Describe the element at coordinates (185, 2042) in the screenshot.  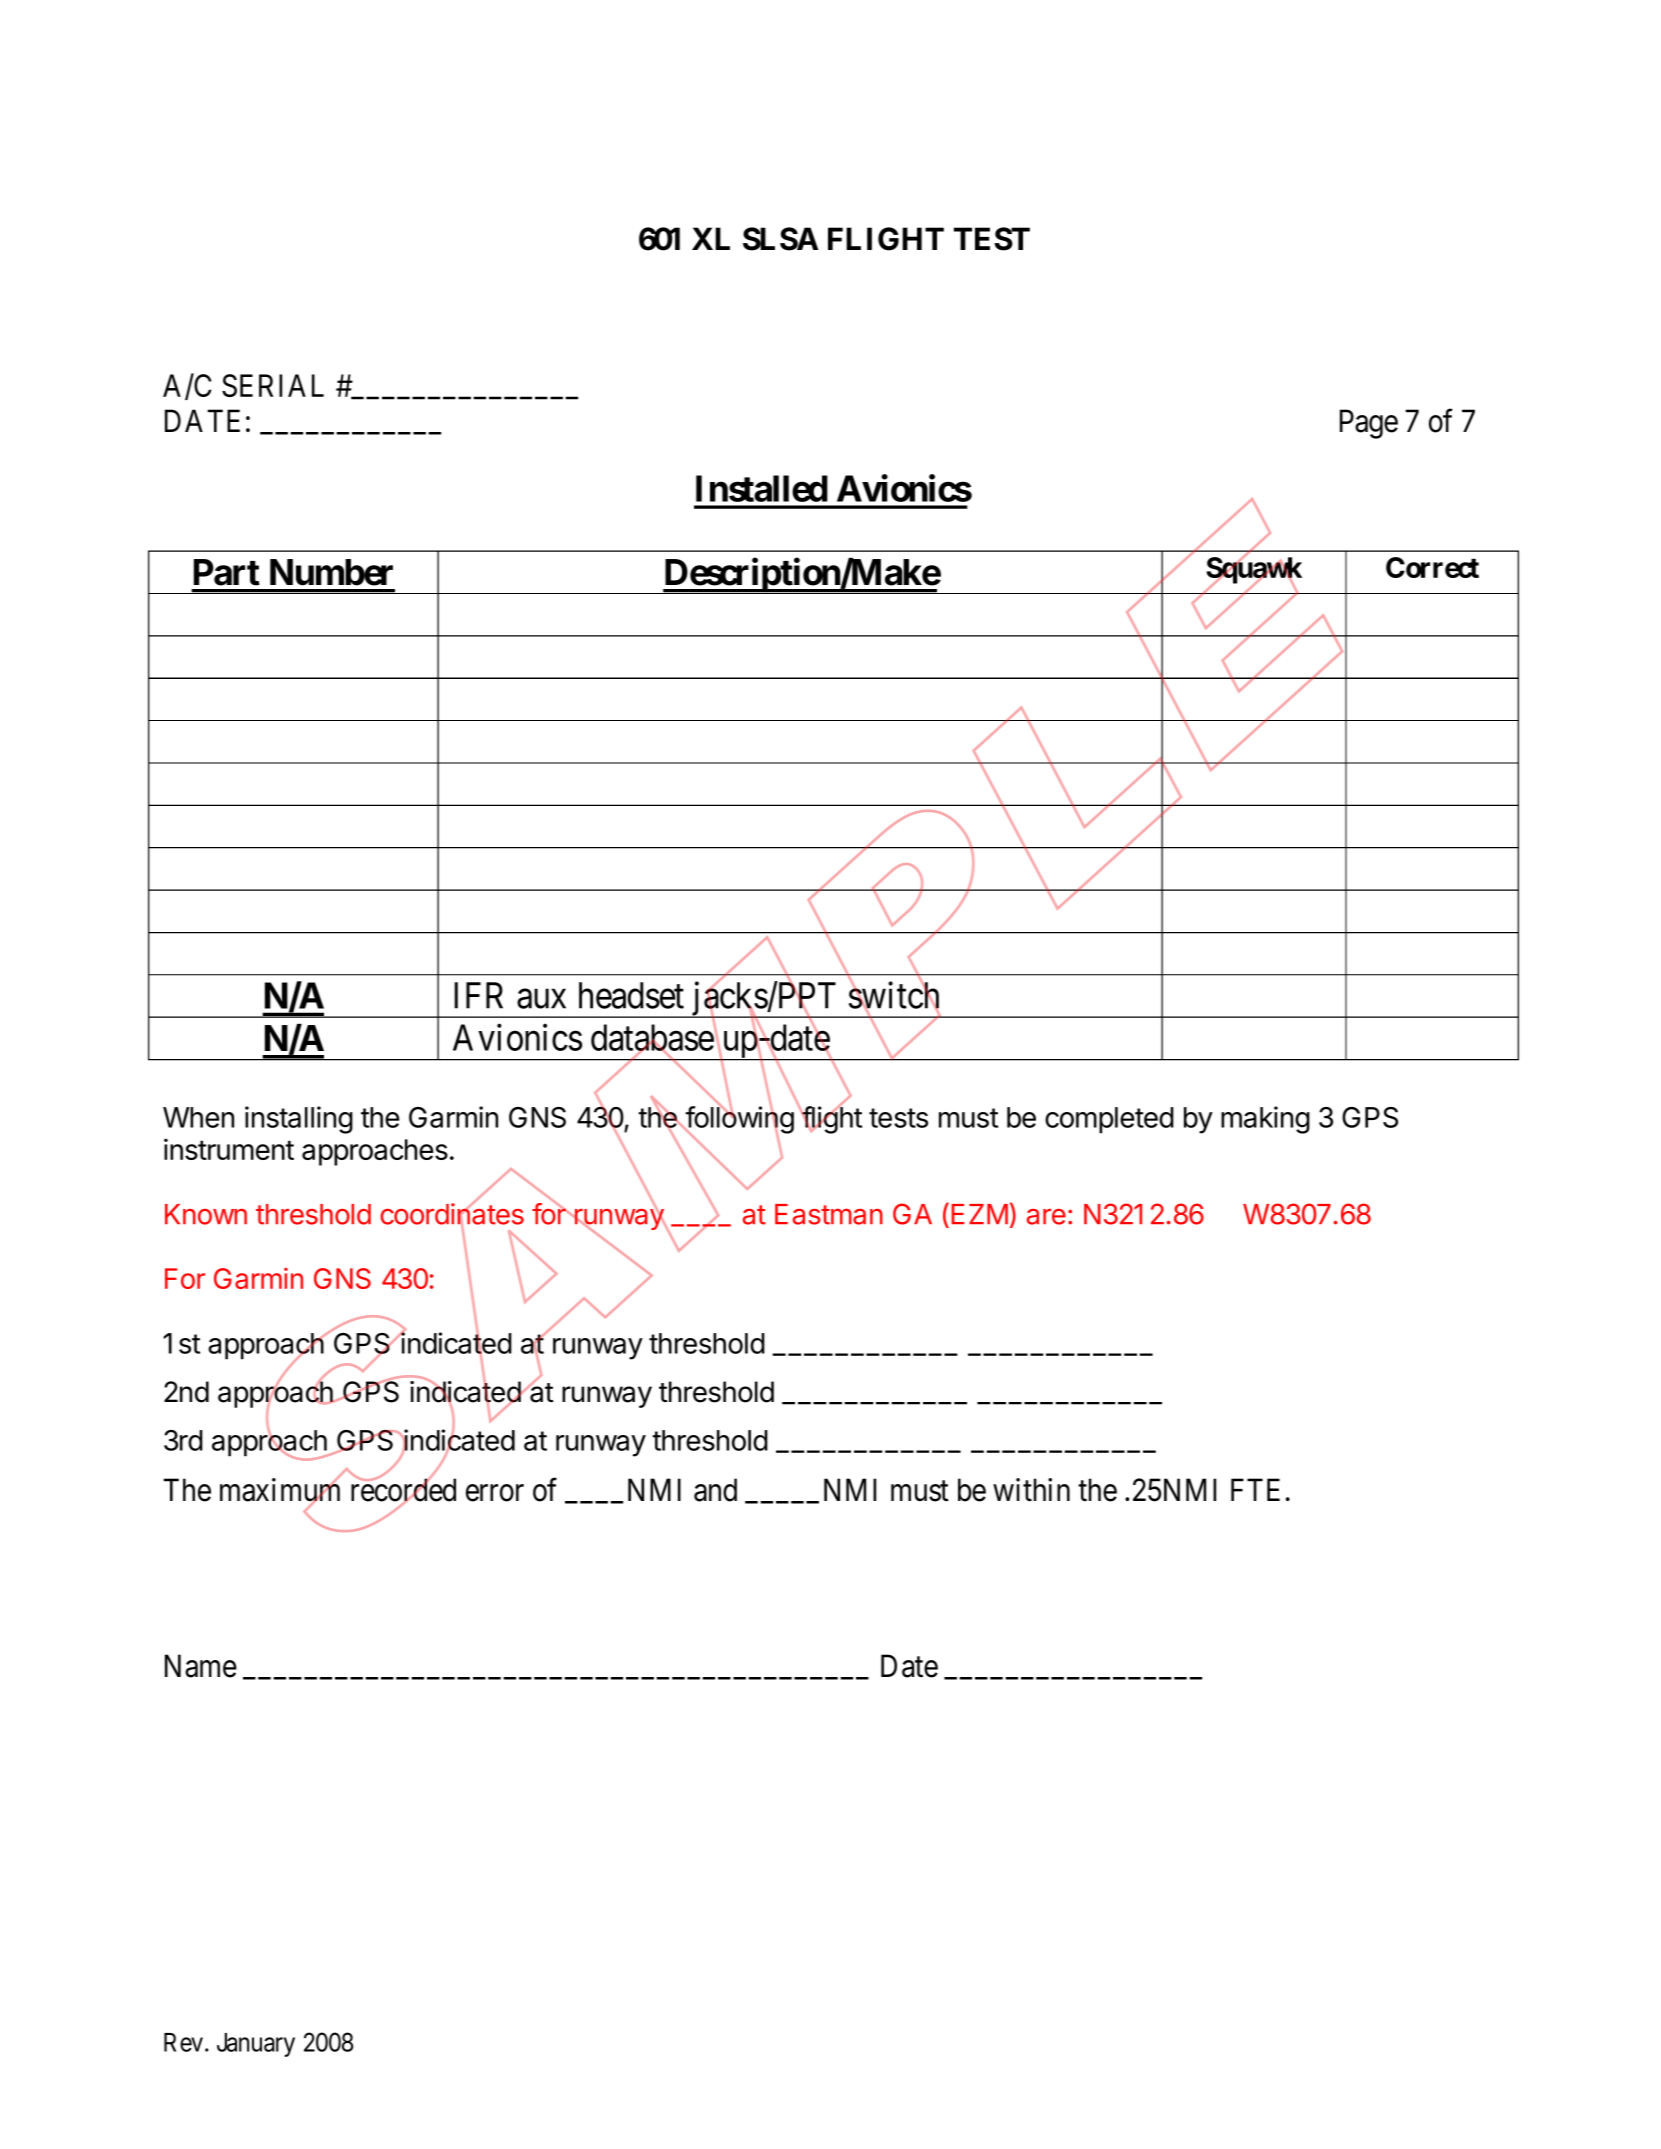
I see `Rev` at that location.
